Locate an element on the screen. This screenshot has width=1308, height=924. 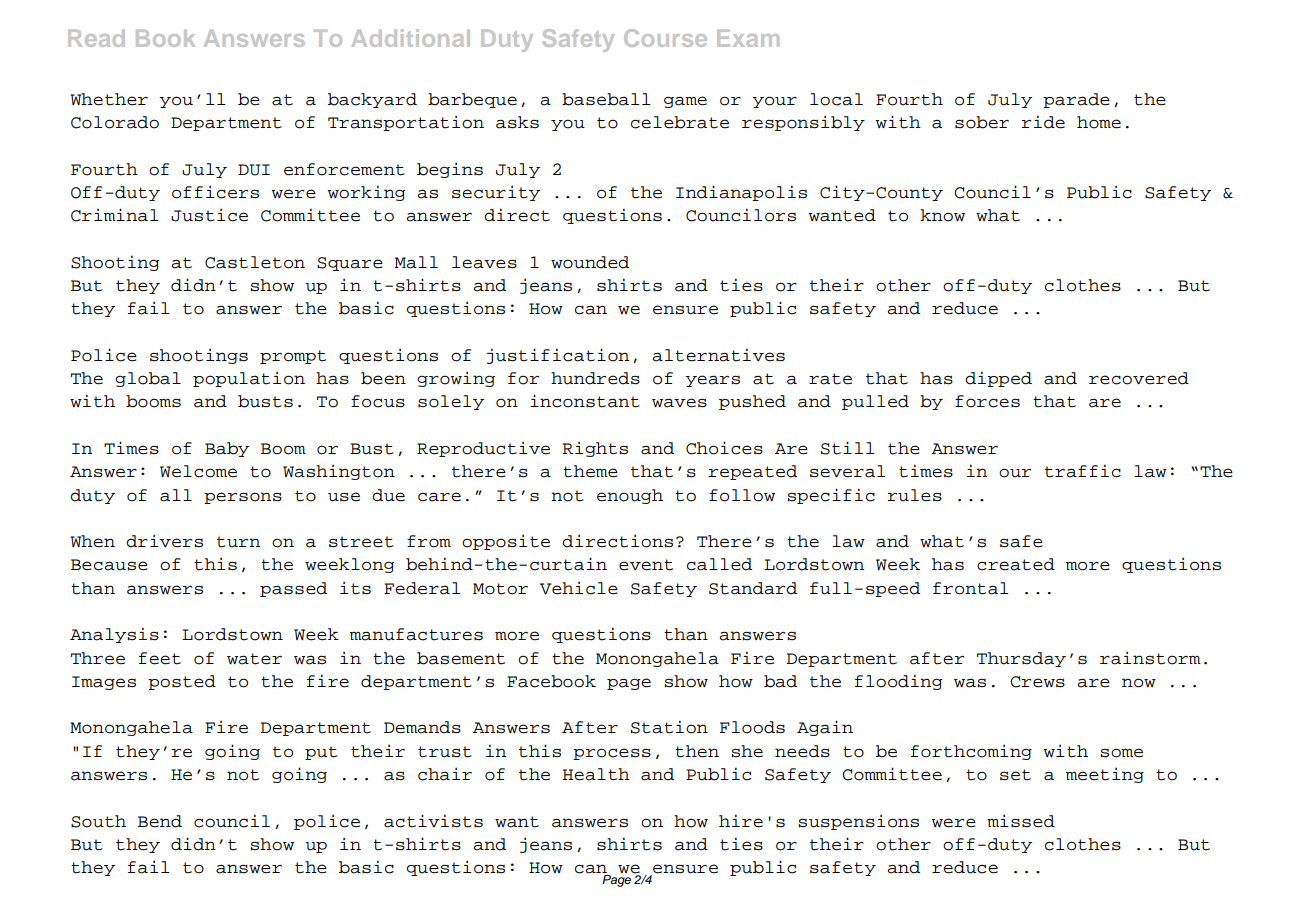
forces is located at coordinates (987, 401).
